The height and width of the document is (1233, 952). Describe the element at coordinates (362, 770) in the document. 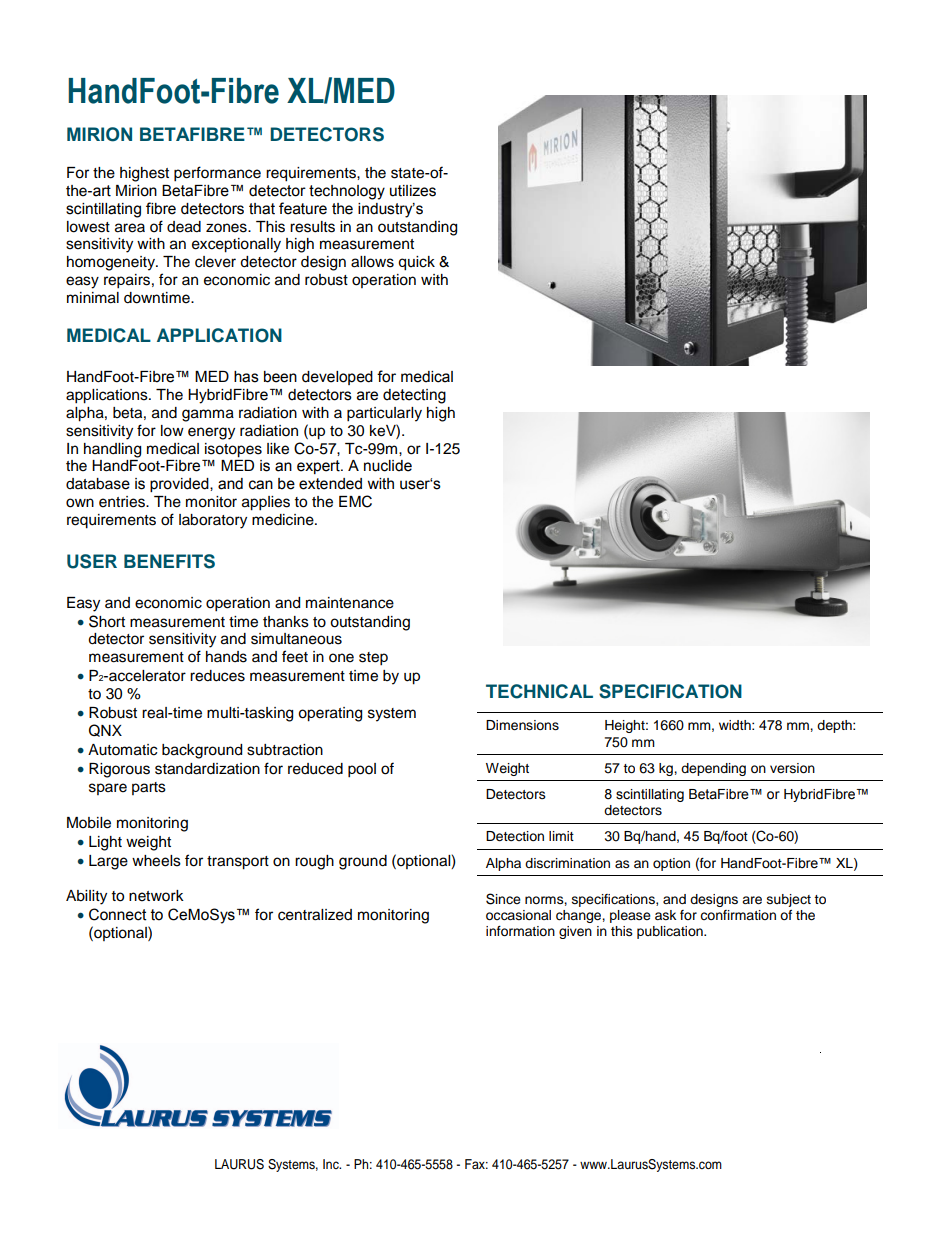

I see `pool` at that location.
